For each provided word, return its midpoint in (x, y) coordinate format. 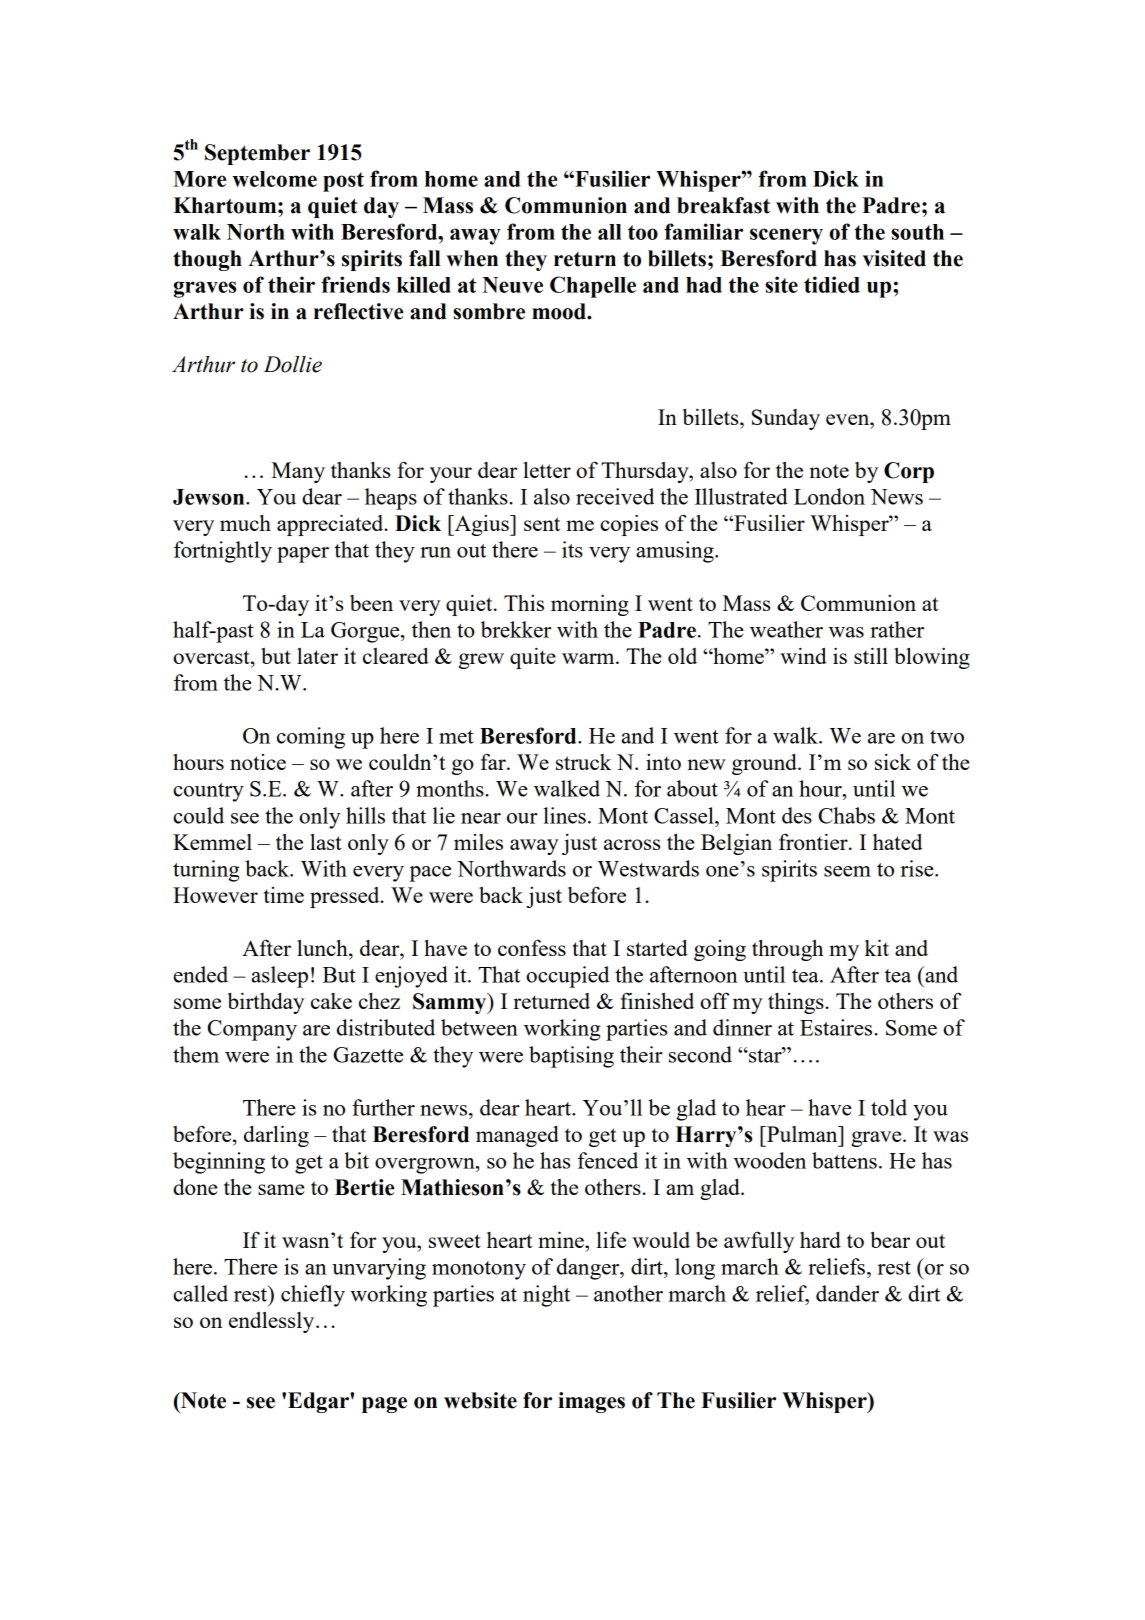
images (591, 1402)
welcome (274, 179)
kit (877, 947)
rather (897, 629)
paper (303, 555)
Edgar (319, 1402)
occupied (567, 977)
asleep (280, 977)
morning (590, 605)
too (643, 232)
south (917, 232)
